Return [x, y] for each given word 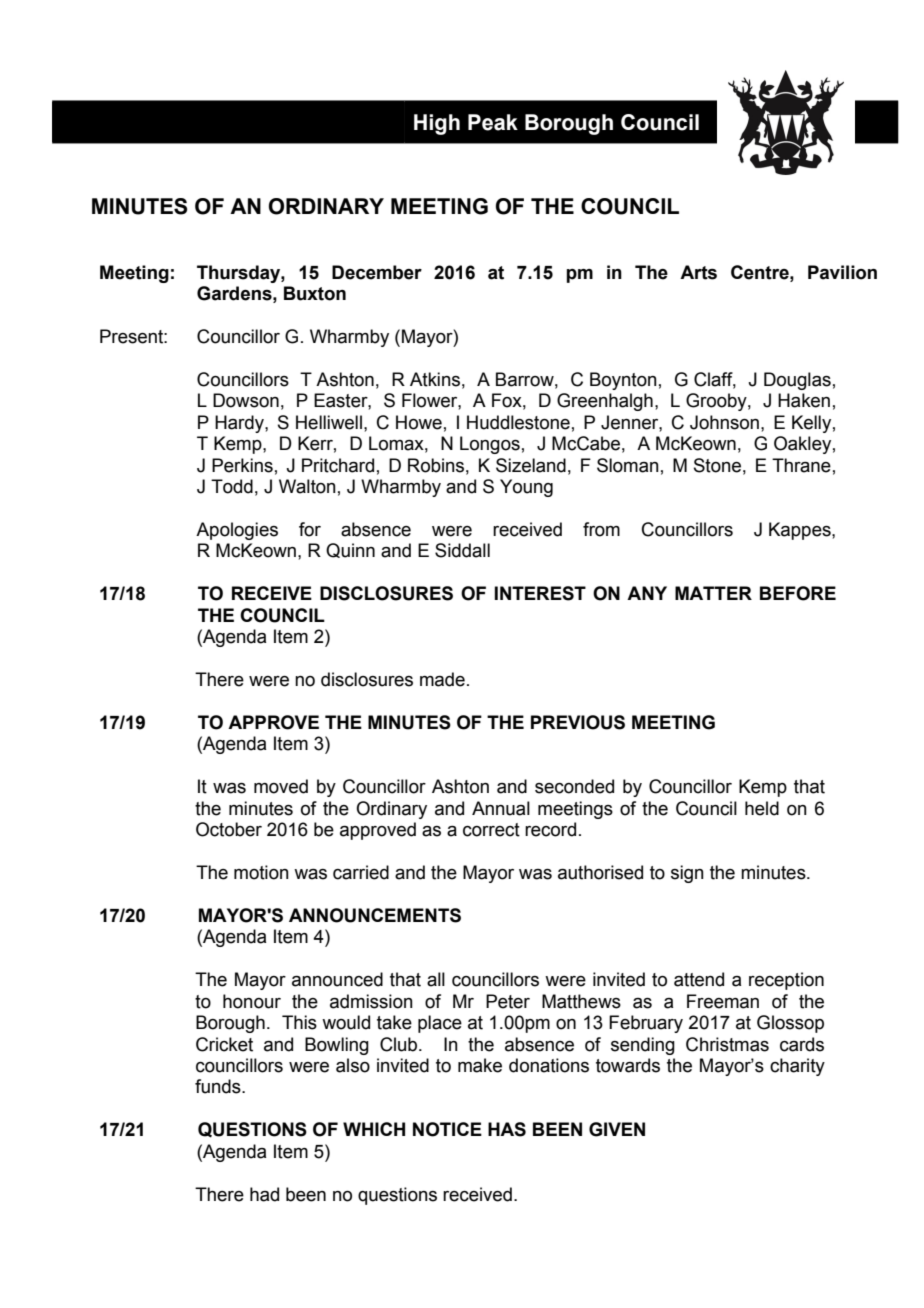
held [762, 808]
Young [526, 488]
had [264, 1194]
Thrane [801, 465]
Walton [307, 486]
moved [281, 786]
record [550, 829]
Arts [698, 272]
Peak [493, 122]
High [437, 124]
